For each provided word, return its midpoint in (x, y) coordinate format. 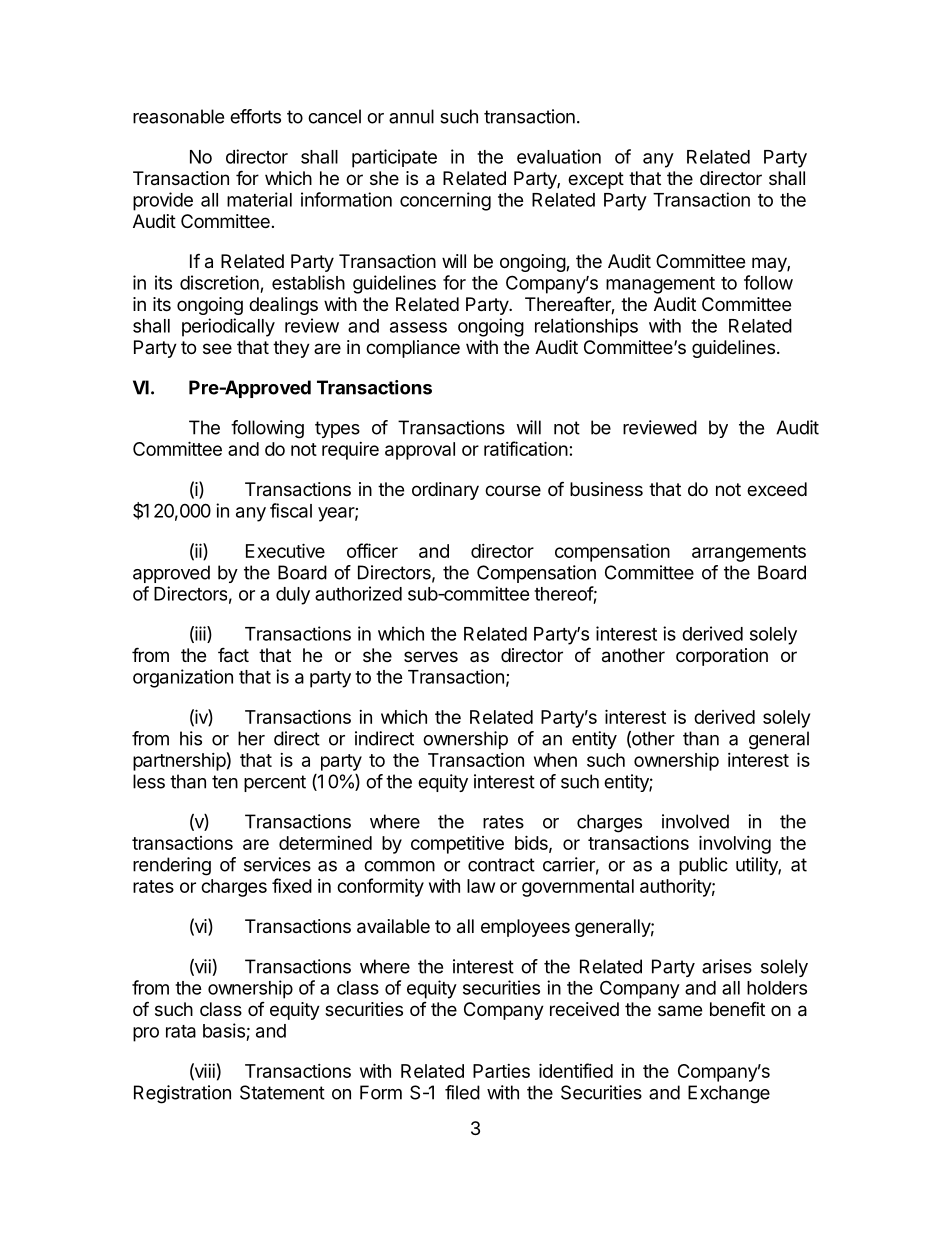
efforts (255, 116)
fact (233, 655)
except (596, 180)
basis (224, 1030)
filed (462, 1092)
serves (431, 656)
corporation (722, 657)
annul (411, 116)
